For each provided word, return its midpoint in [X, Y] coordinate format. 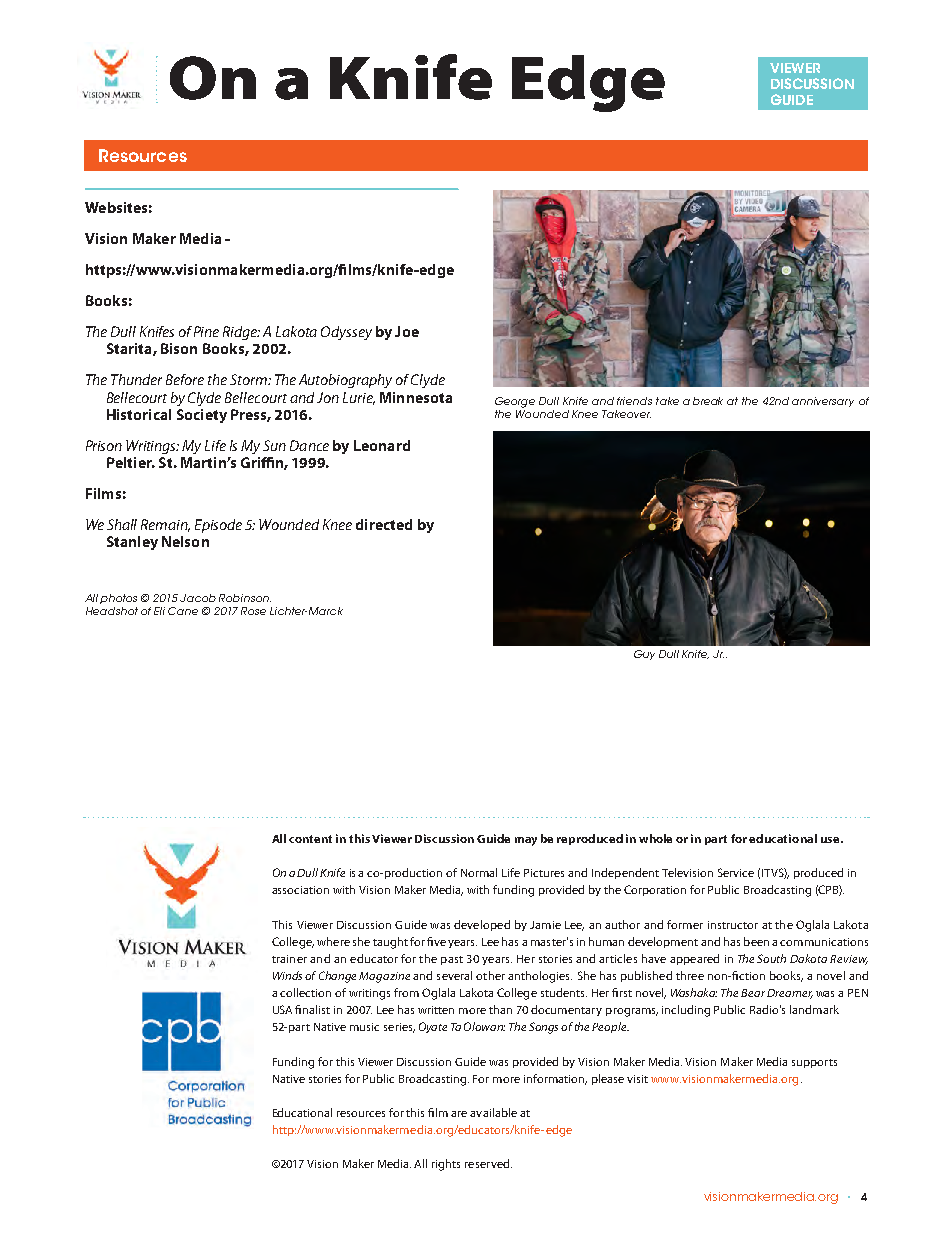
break [708, 401]
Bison [179, 348]
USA [282, 1009]
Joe [407, 331]
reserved [488, 1163]
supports [814, 1063]
